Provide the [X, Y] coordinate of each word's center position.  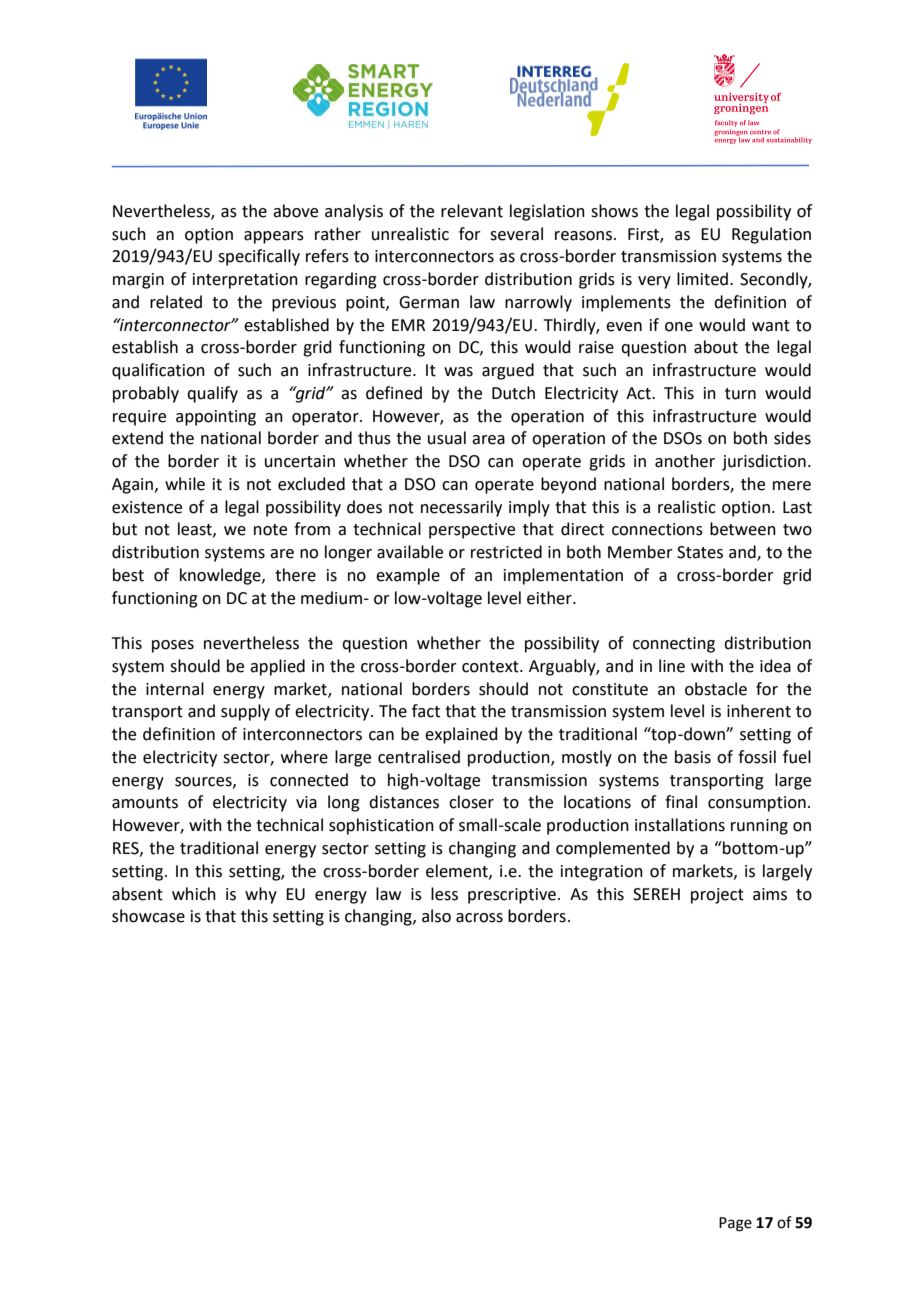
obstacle [716, 689]
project [717, 896]
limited [702, 279]
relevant [472, 211]
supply [245, 712]
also [436, 916]
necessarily [461, 508]
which [194, 894]
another [685, 461]
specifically [259, 257]
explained [461, 735]
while [185, 484]
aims [770, 894]
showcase [148, 916]
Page [735, 1224]
